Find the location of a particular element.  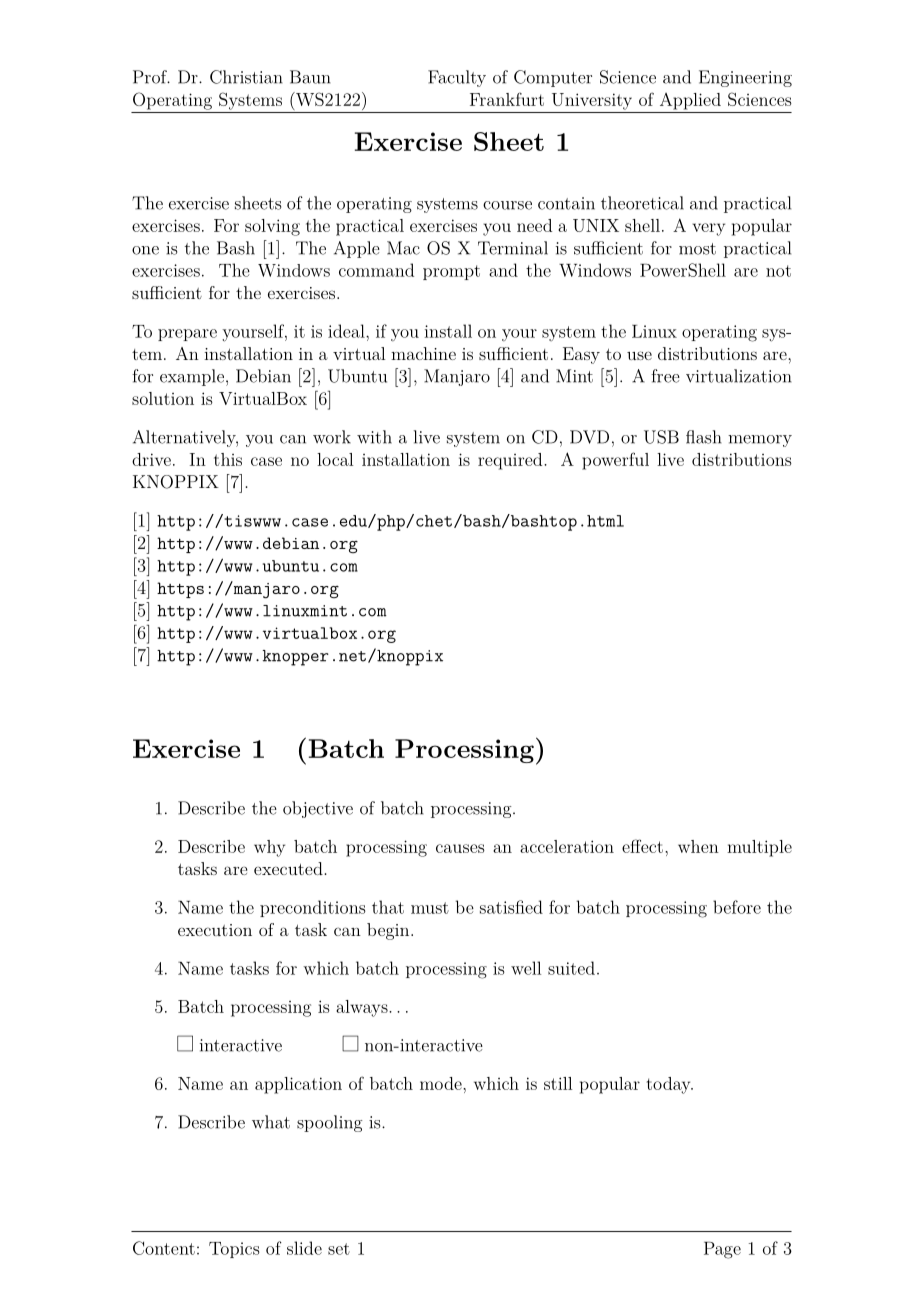

flash is located at coordinates (704, 437).
